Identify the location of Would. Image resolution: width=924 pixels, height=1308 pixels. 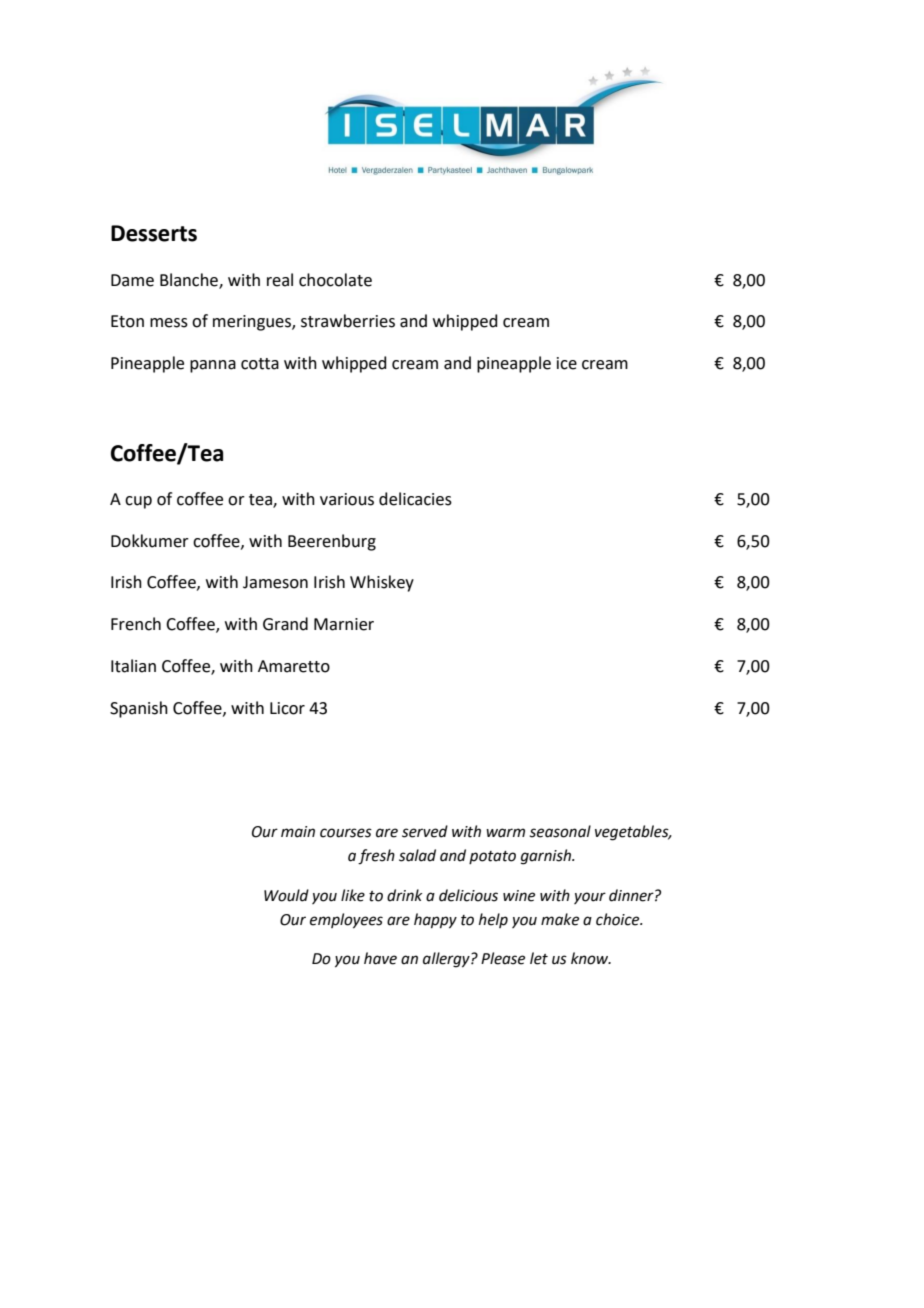
(286, 895).
